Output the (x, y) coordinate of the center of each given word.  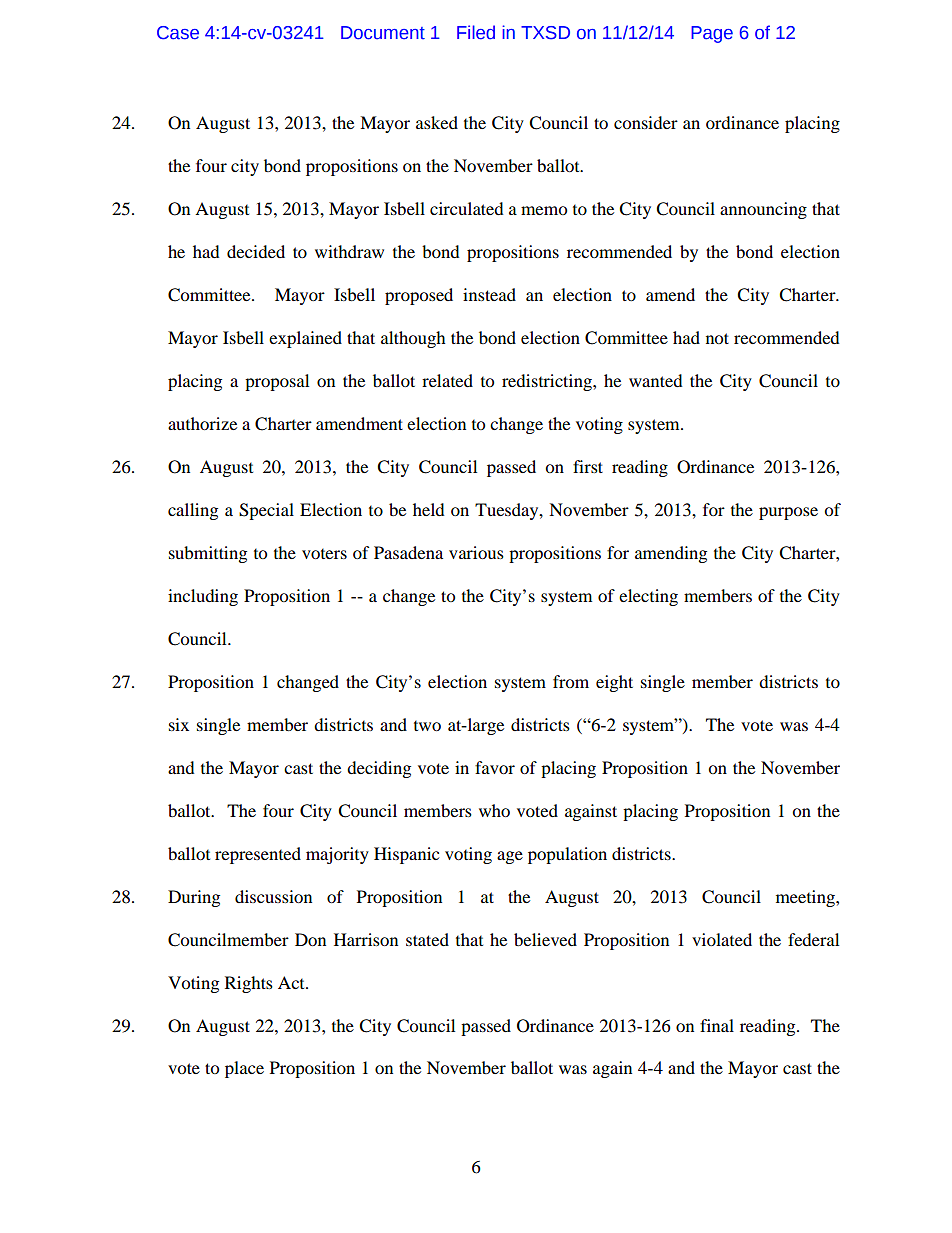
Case (178, 33)
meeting (806, 898)
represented (258, 855)
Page (712, 34)
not (717, 338)
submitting (208, 554)
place (244, 1069)
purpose (788, 513)
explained (305, 339)
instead (489, 294)
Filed (476, 32)
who (494, 810)
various (476, 552)
